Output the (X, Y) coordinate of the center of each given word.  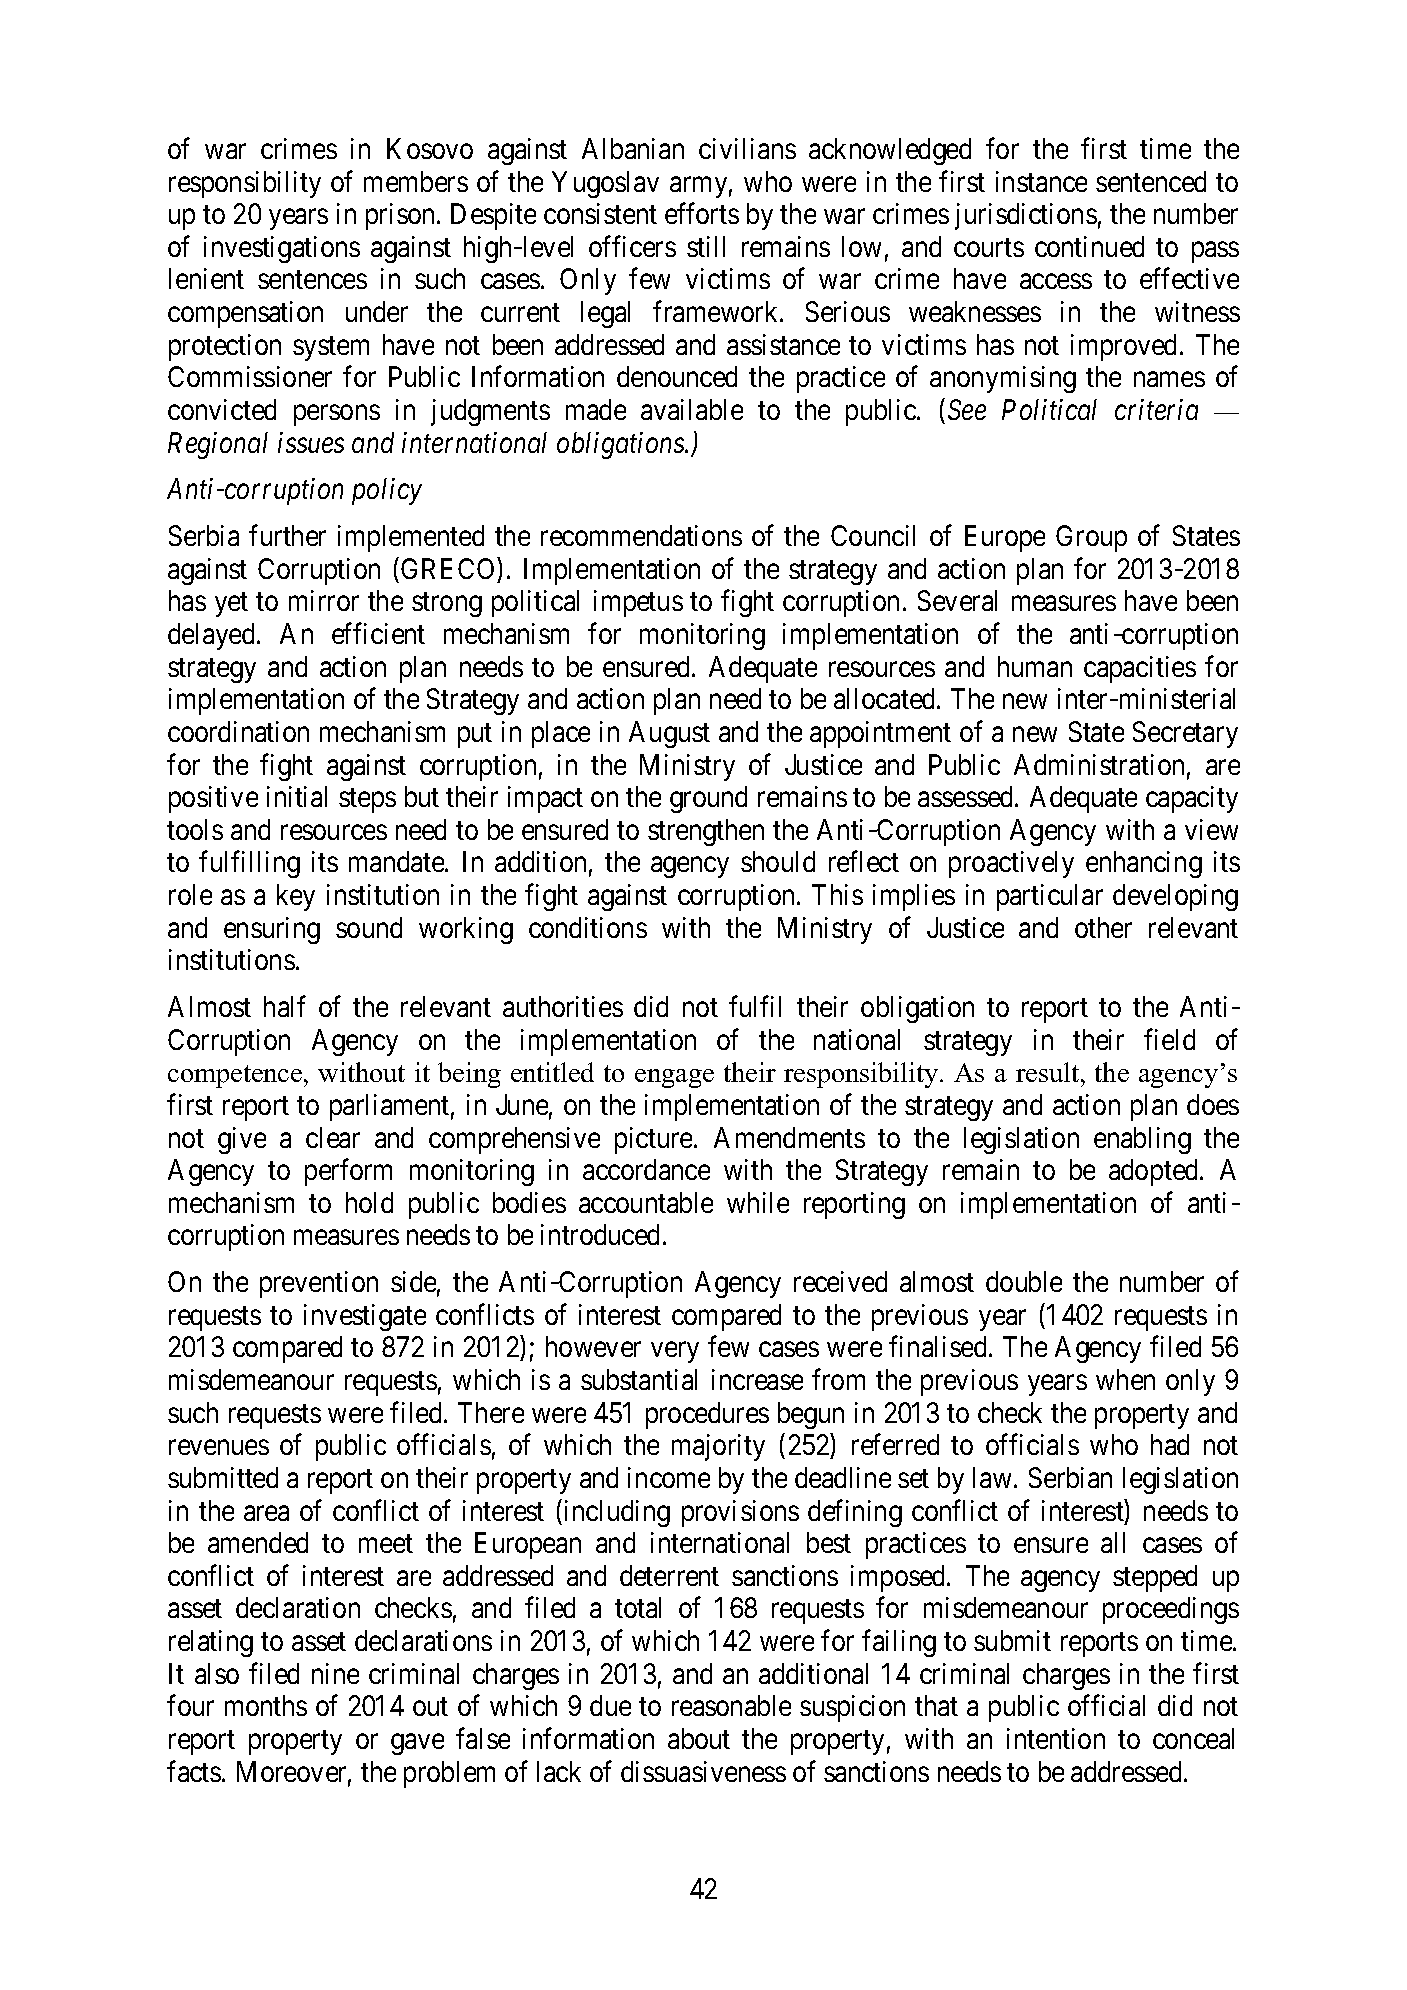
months (266, 1705)
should (778, 861)
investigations (282, 249)
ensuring (272, 930)
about (699, 1738)
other (1103, 927)
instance (1041, 181)
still (706, 246)
